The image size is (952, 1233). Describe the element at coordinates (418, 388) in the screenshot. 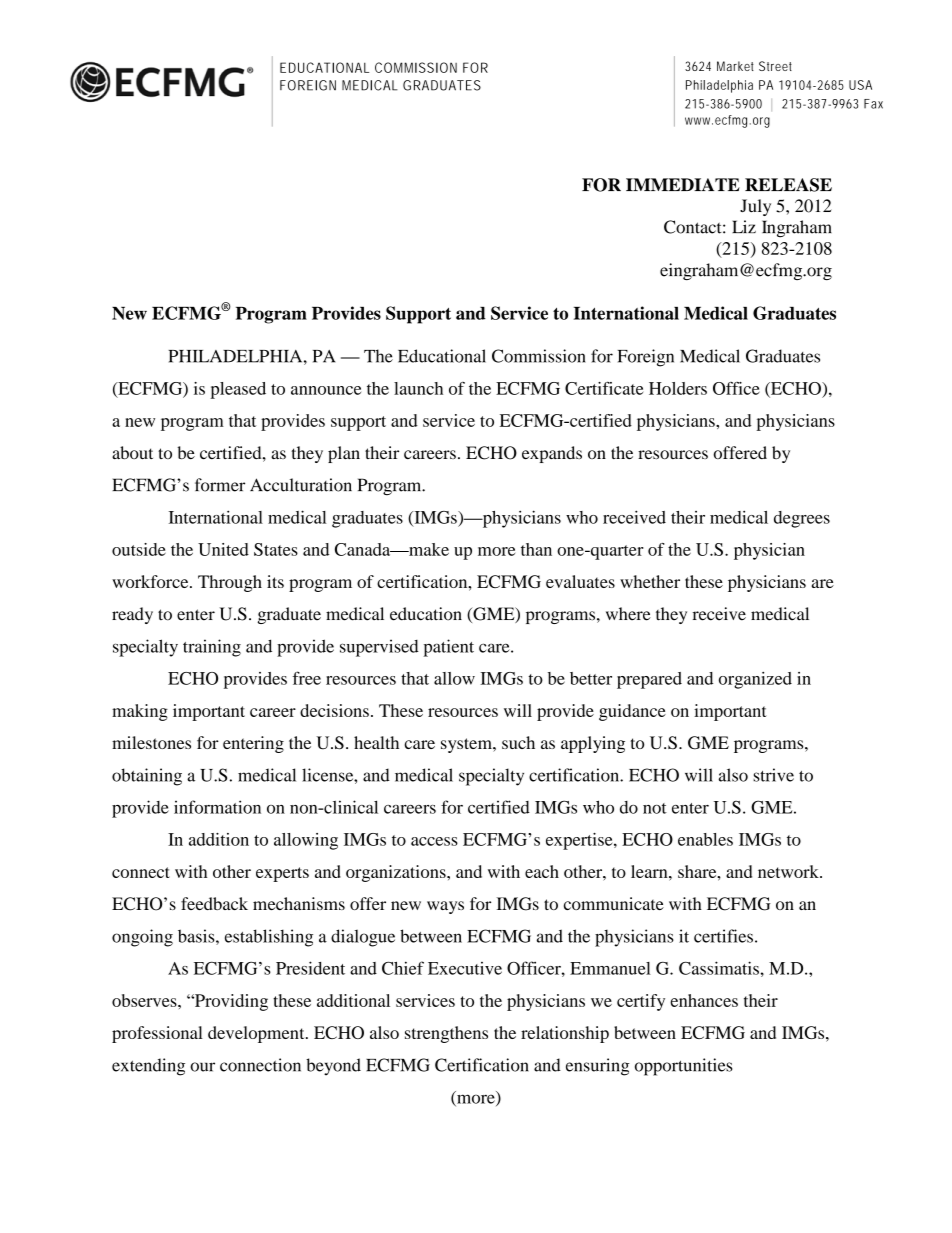

I see `launch` at that location.
